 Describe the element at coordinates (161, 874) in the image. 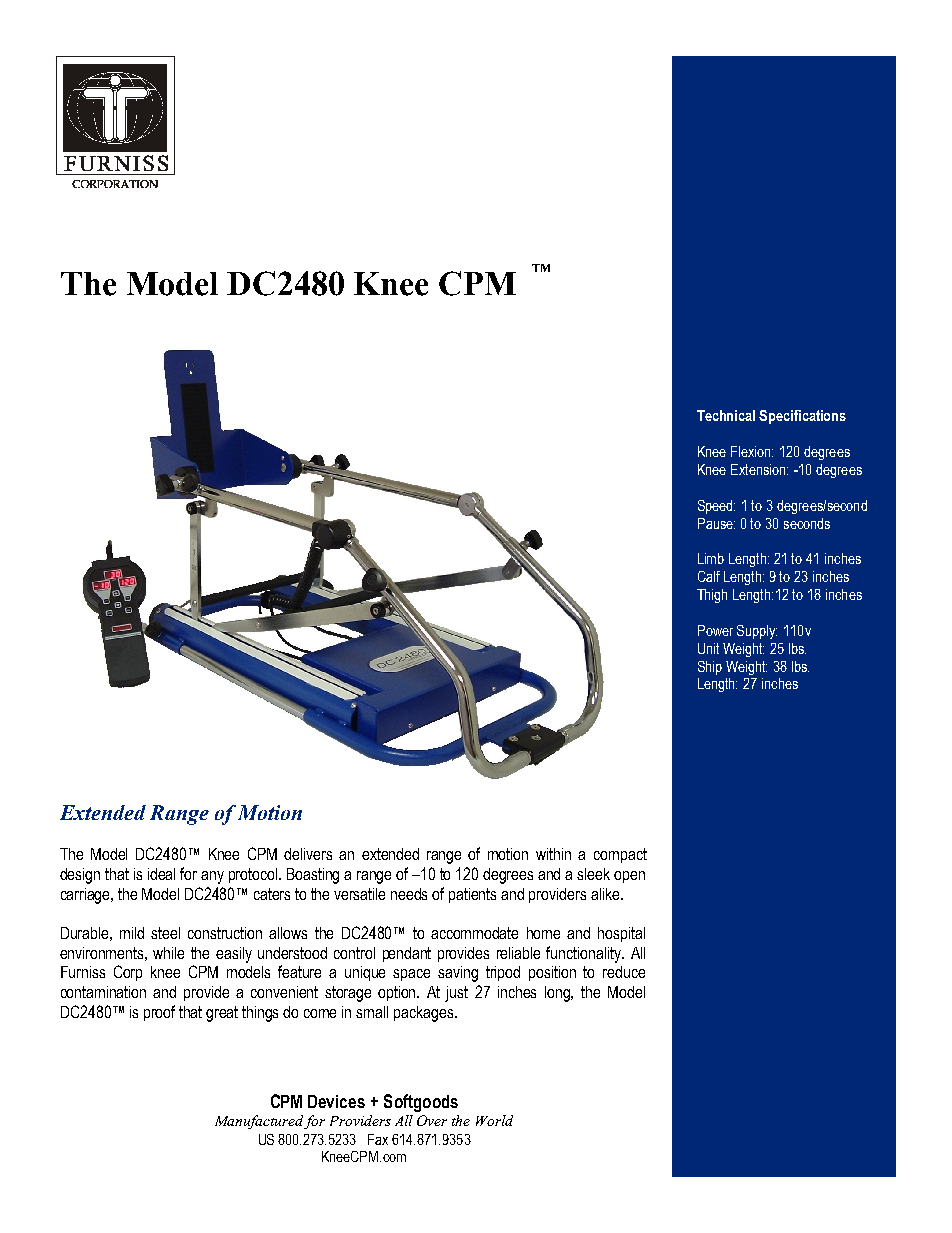

I see `ideal` at that location.
